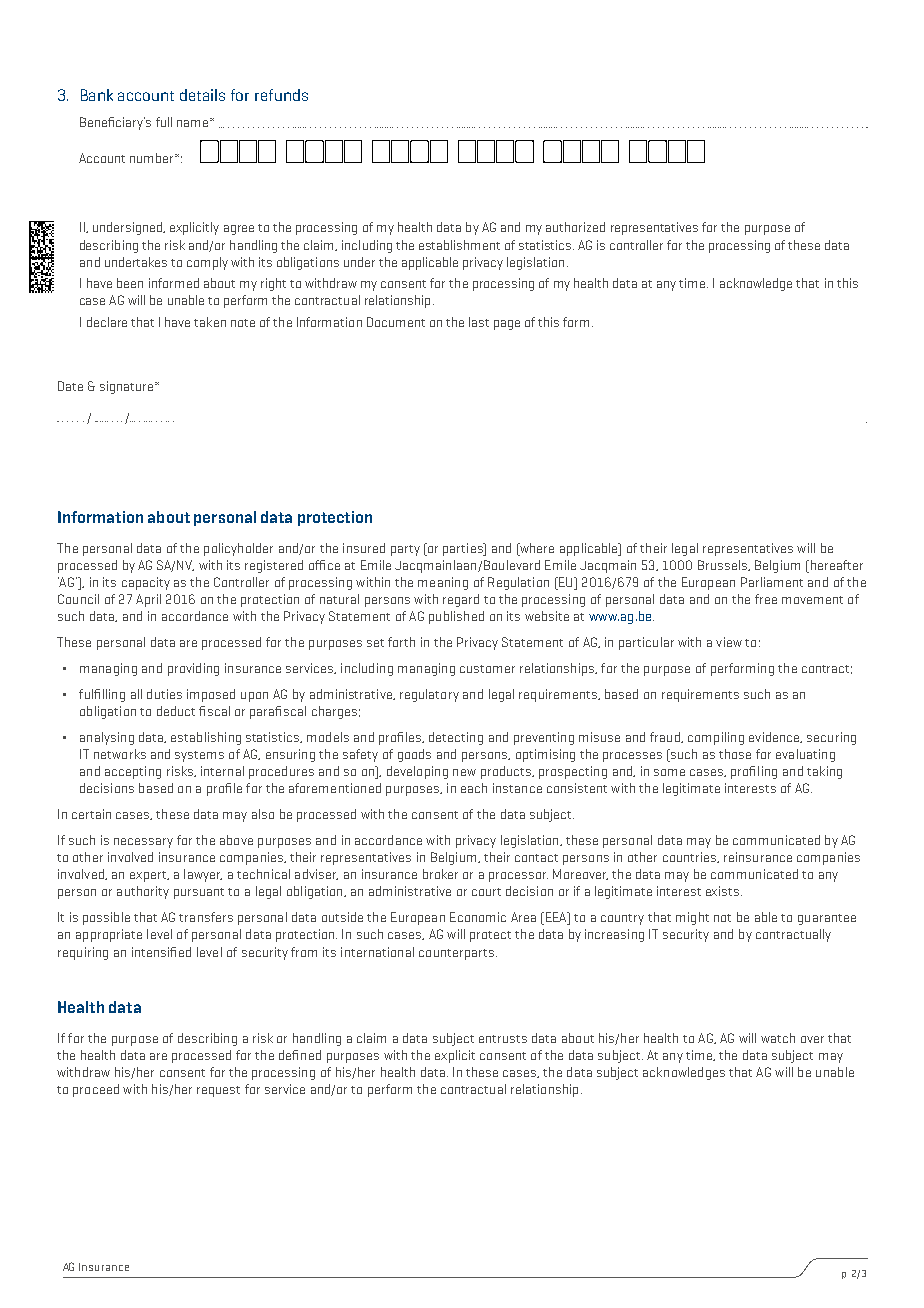  What do you see at coordinates (126, 387) in the page?
I see `signature` at bounding box center [126, 387].
